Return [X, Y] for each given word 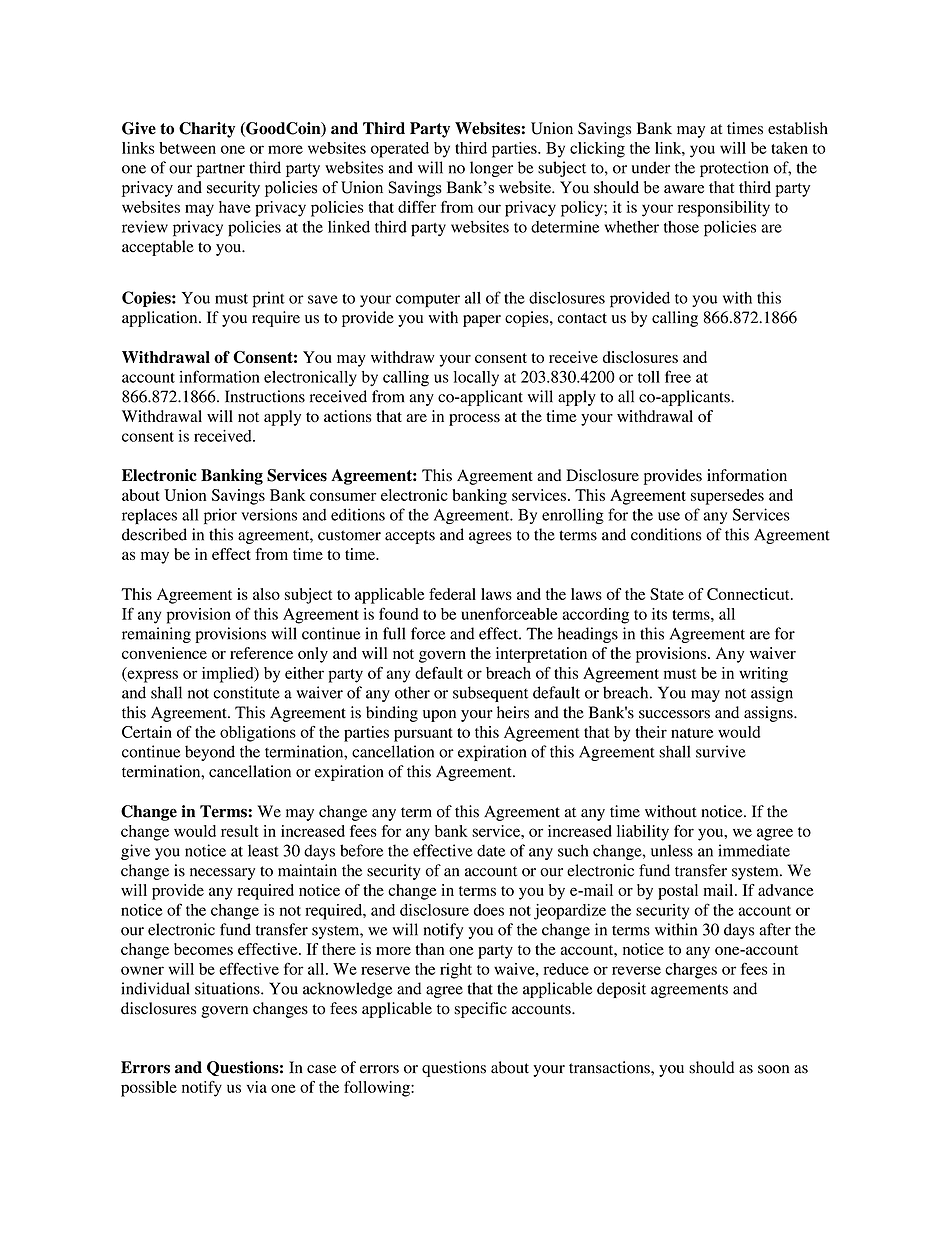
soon [773, 1069]
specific [480, 1010]
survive [721, 751]
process [474, 420]
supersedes [727, 497]
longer [491, 169]
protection [734, 169]
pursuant [423, 735]
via [257, 1087]
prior [220, 516]
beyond [210, 753]
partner [221, 170]
